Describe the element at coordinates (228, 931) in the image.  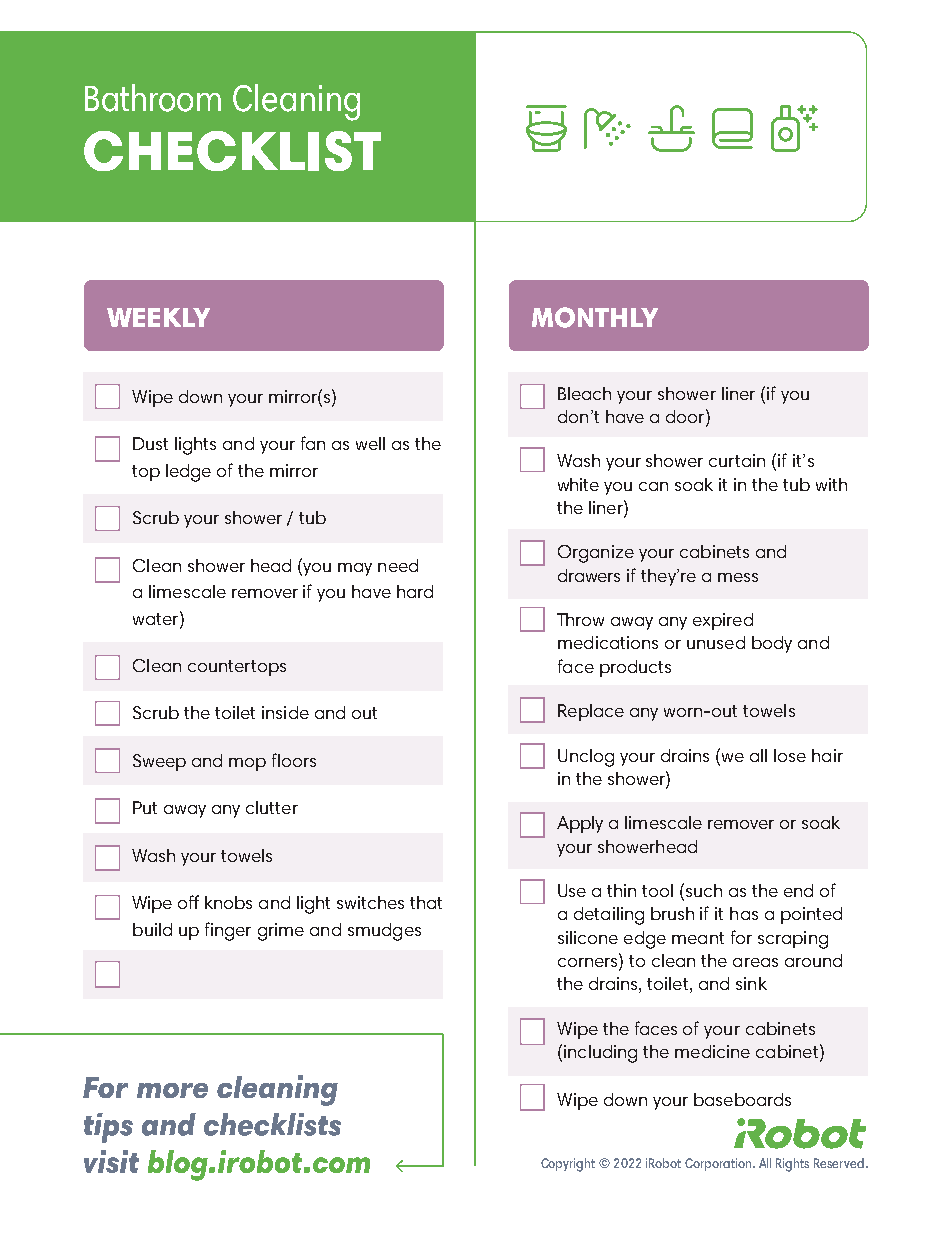
I see `finger` at that location.
